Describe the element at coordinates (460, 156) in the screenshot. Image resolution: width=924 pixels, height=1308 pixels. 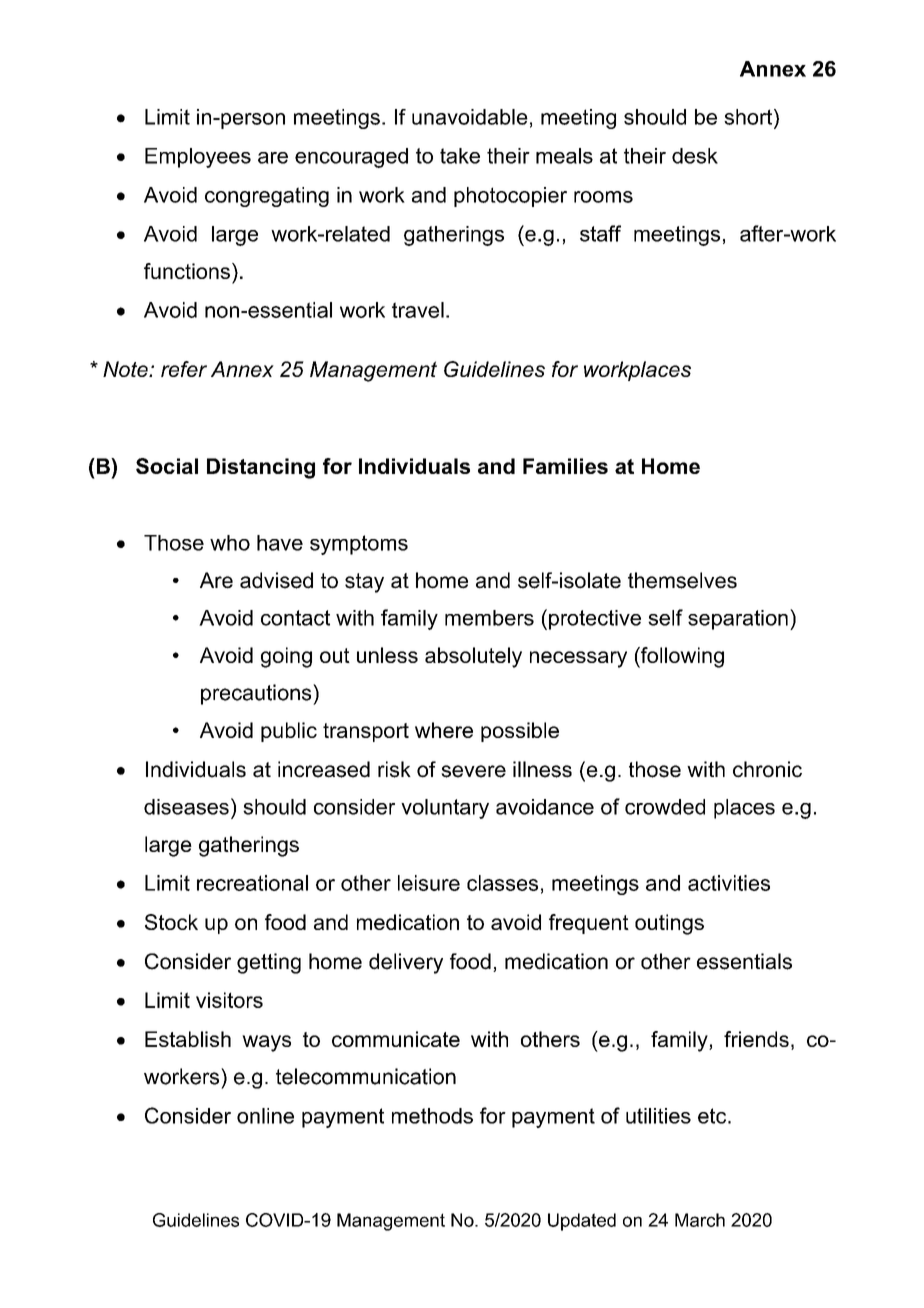
I see `take` at that location.
